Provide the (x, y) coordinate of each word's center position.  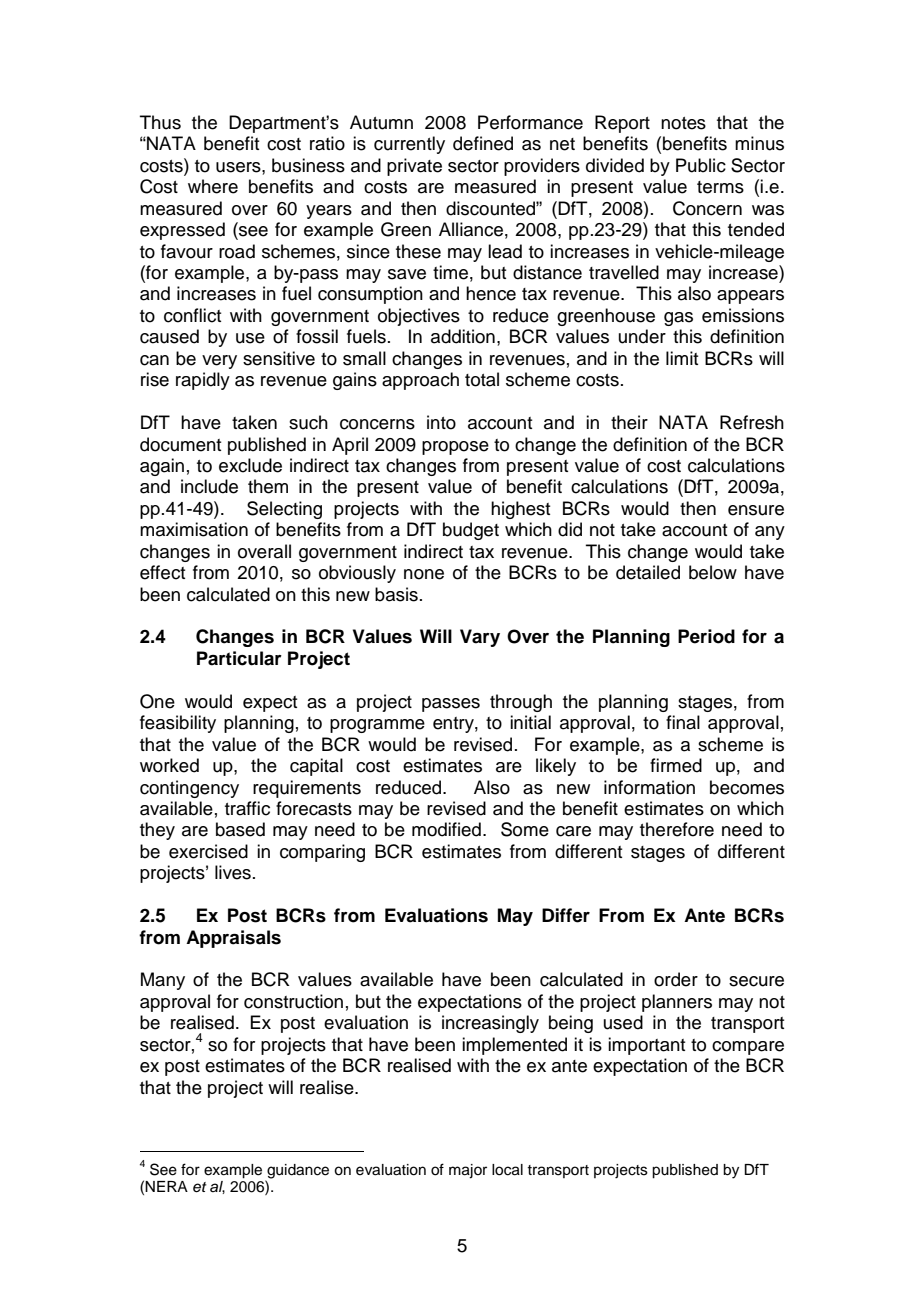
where (213, 186)
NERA (166, 1186)
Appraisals (233, 939)
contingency (189, 789)
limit (682, 358)
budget (471, 531)
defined (483, 143)
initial (530, 722)
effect (162, 572)
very (219, 362)
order (676, 979)
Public (701, 165)
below (713, 572)
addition (463, 336)
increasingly (490, 1024)
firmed (676, 765)
